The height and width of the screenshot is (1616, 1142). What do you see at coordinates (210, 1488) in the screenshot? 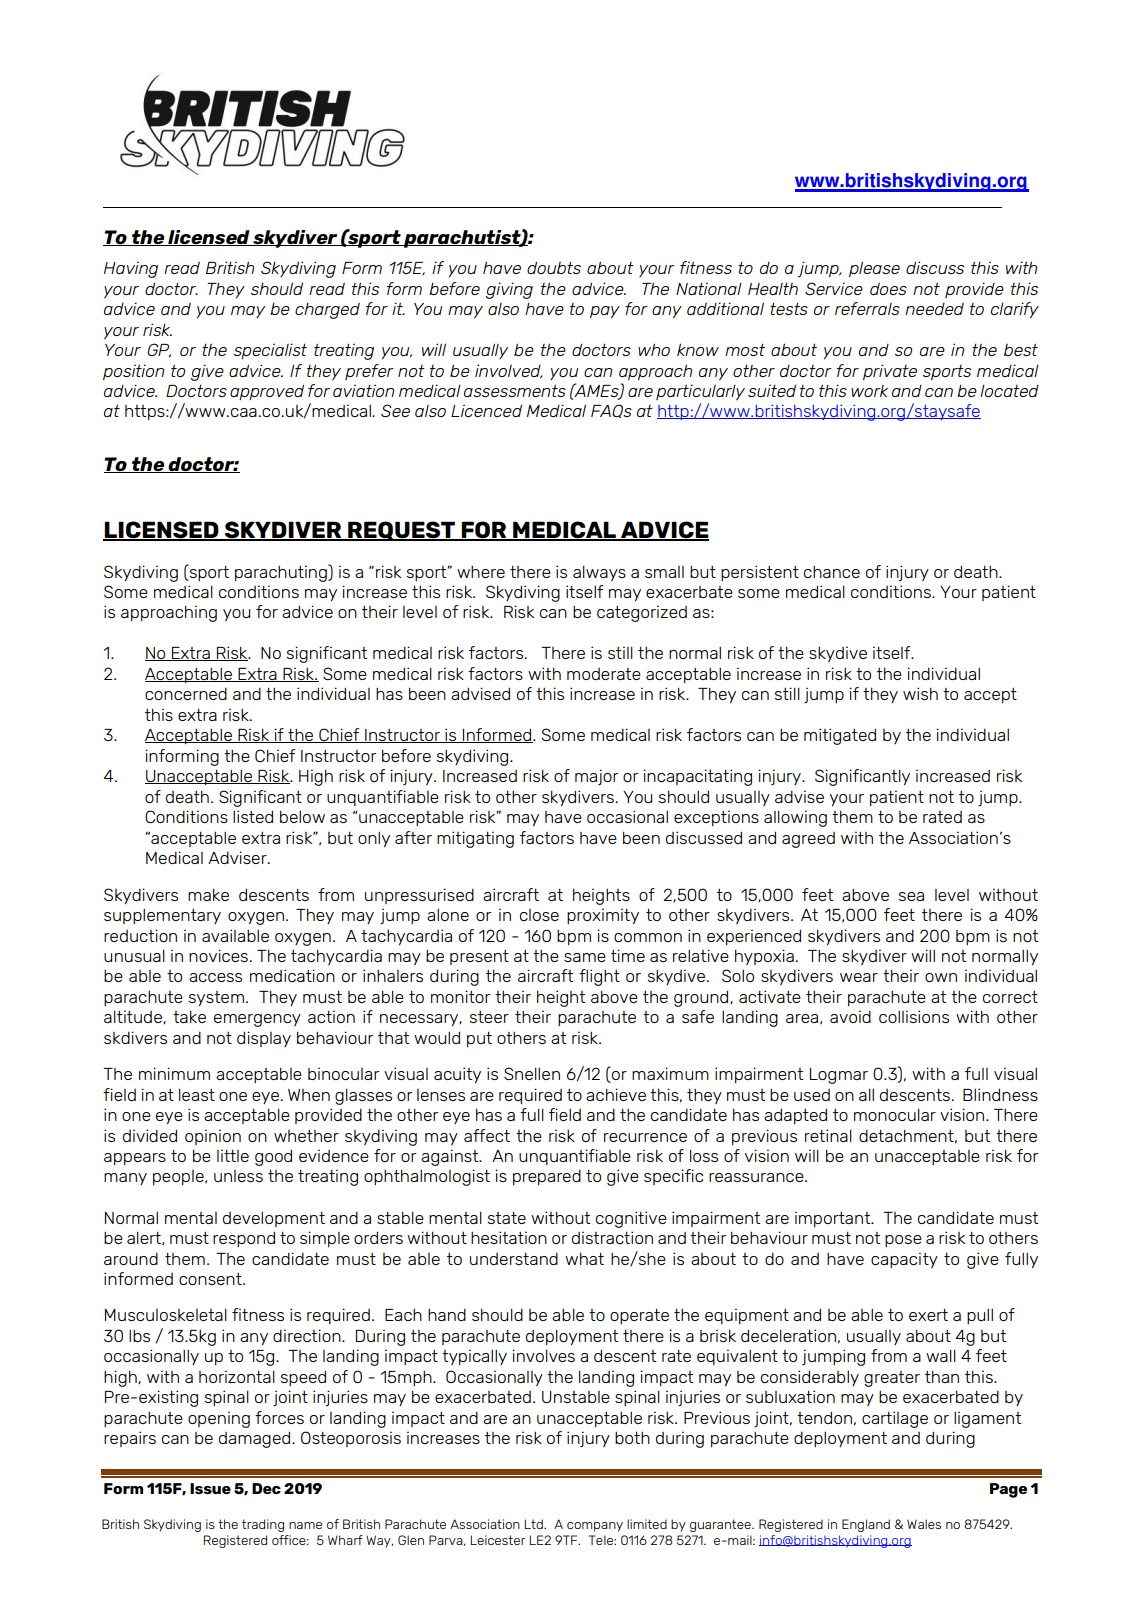
I see `Issue` at bounding box center [210, 1488].
